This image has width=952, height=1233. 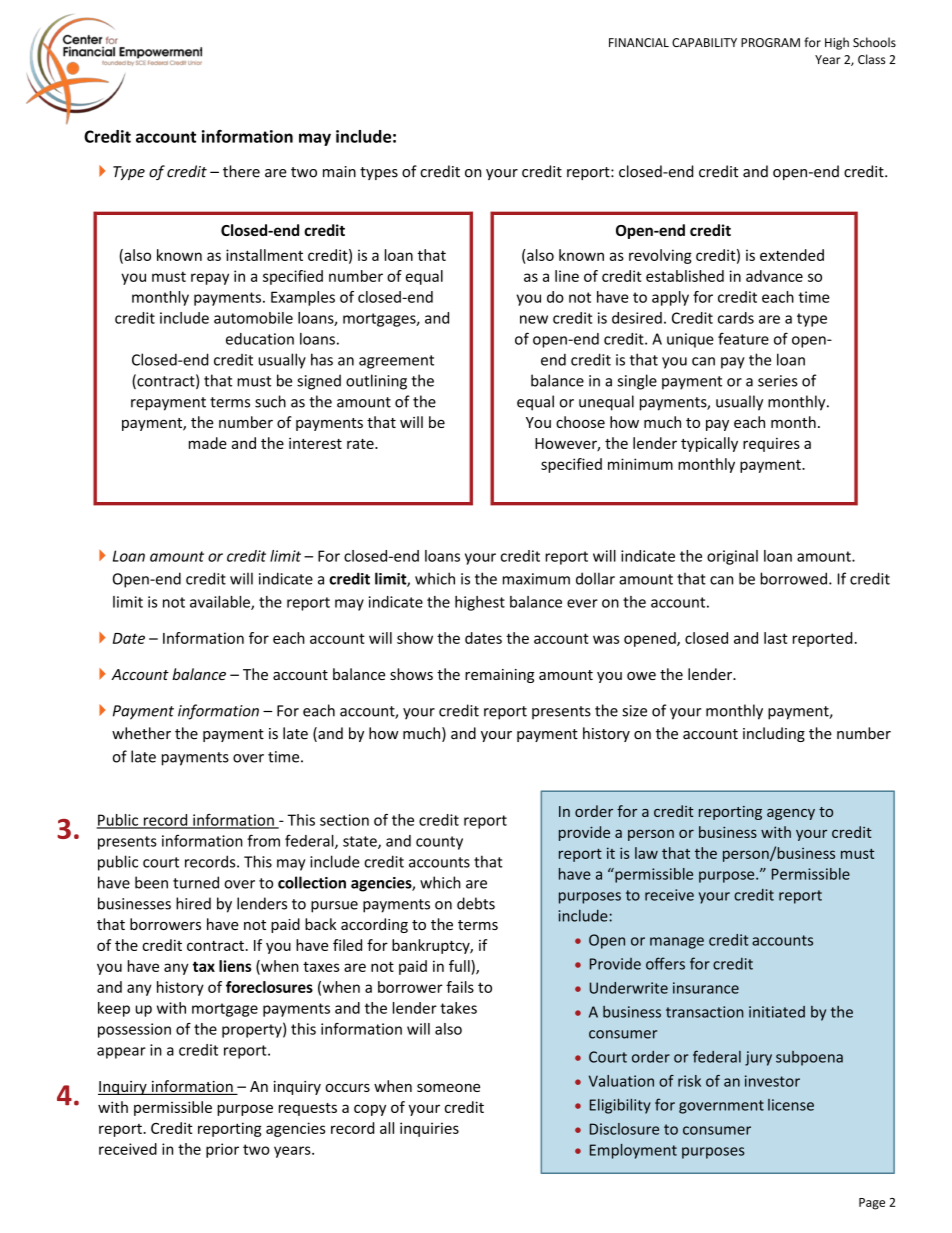 What do you see at coordinates (222, 1150) in the image?
I see `prior` at bounding box center [222, 1150].
